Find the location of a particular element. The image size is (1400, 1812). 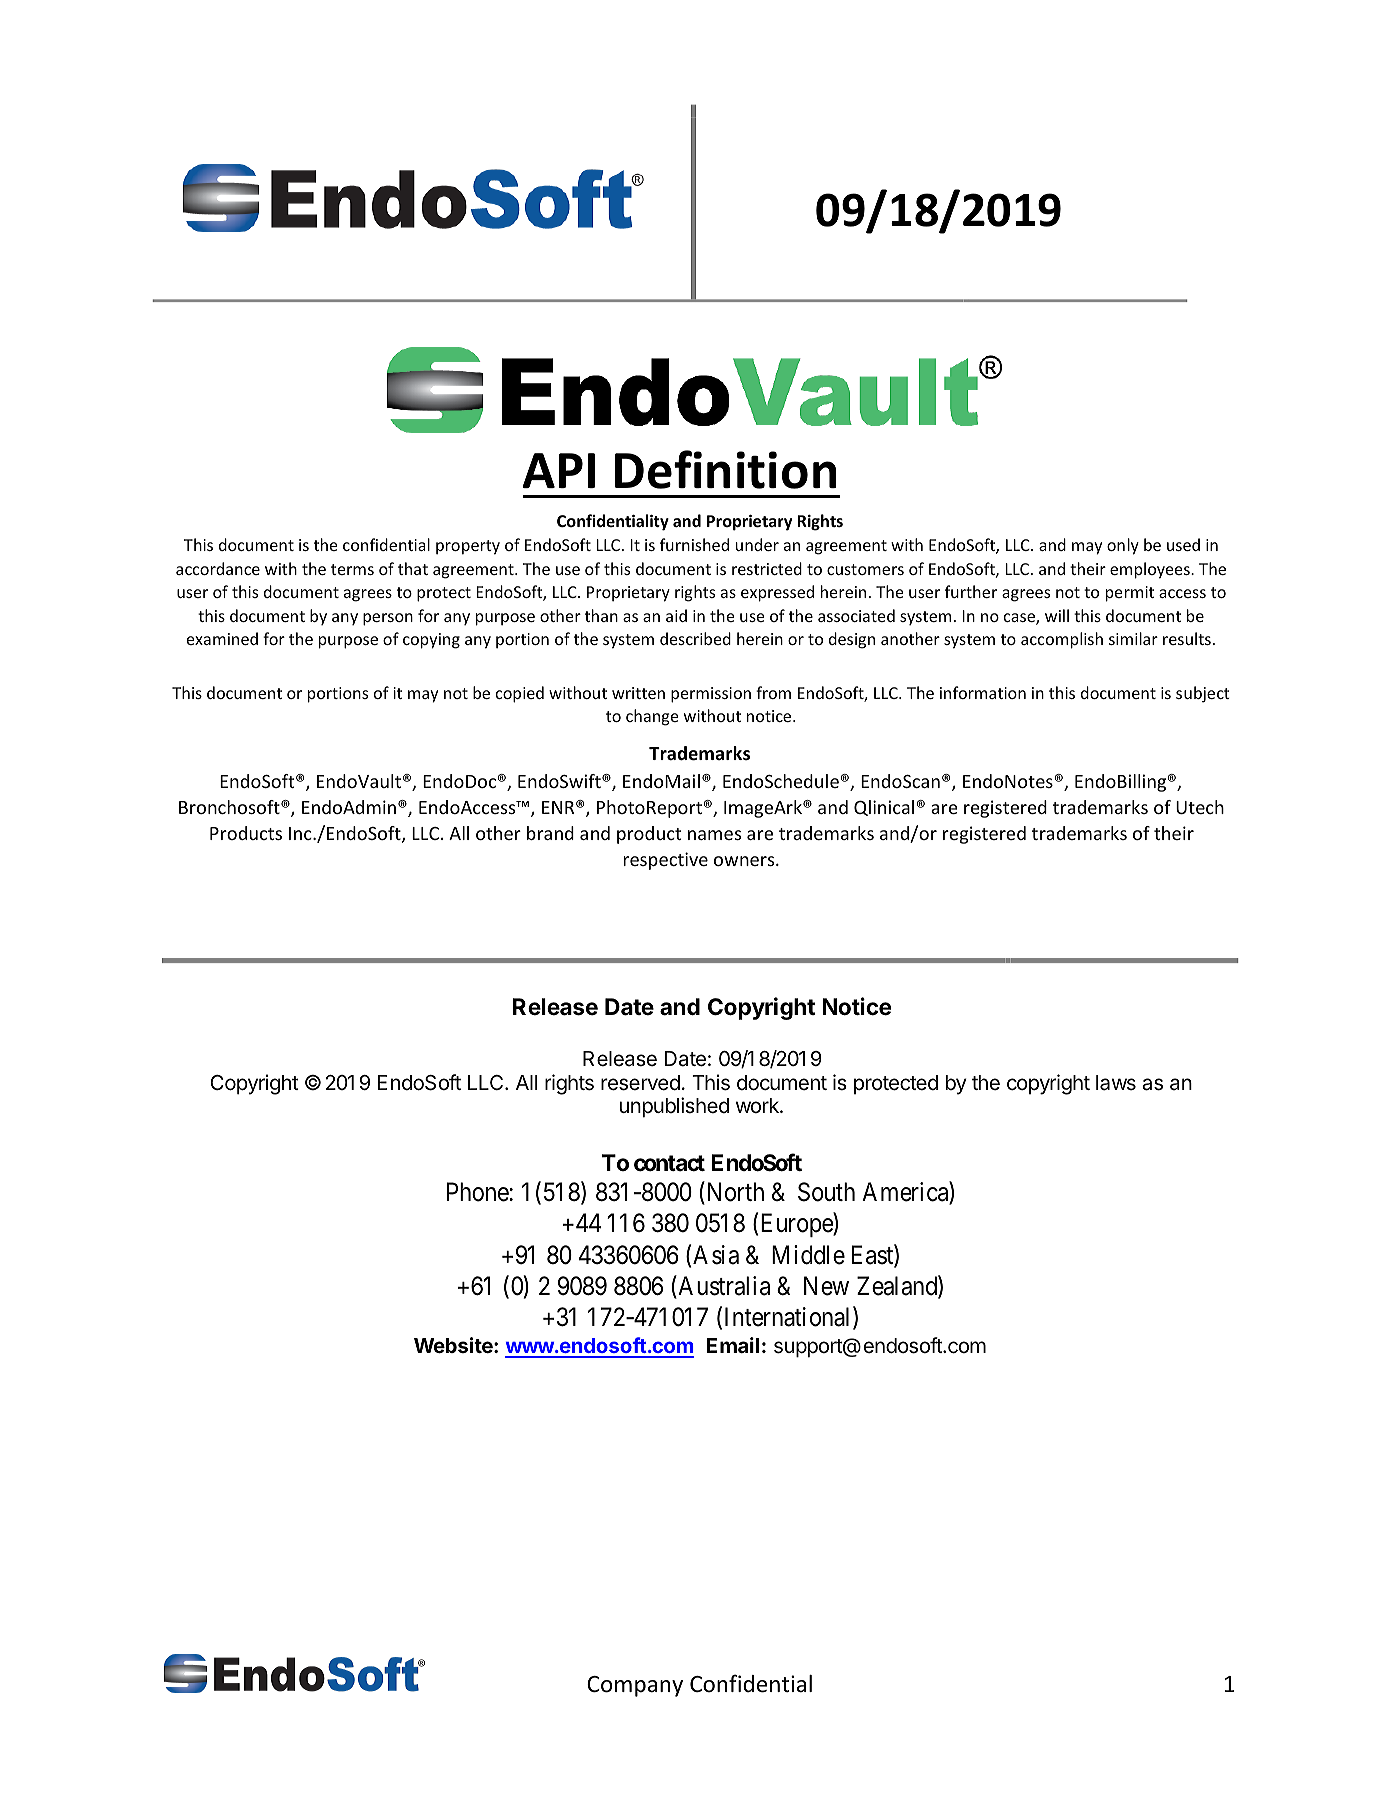

Definition is located at coordinates (725, 469).
